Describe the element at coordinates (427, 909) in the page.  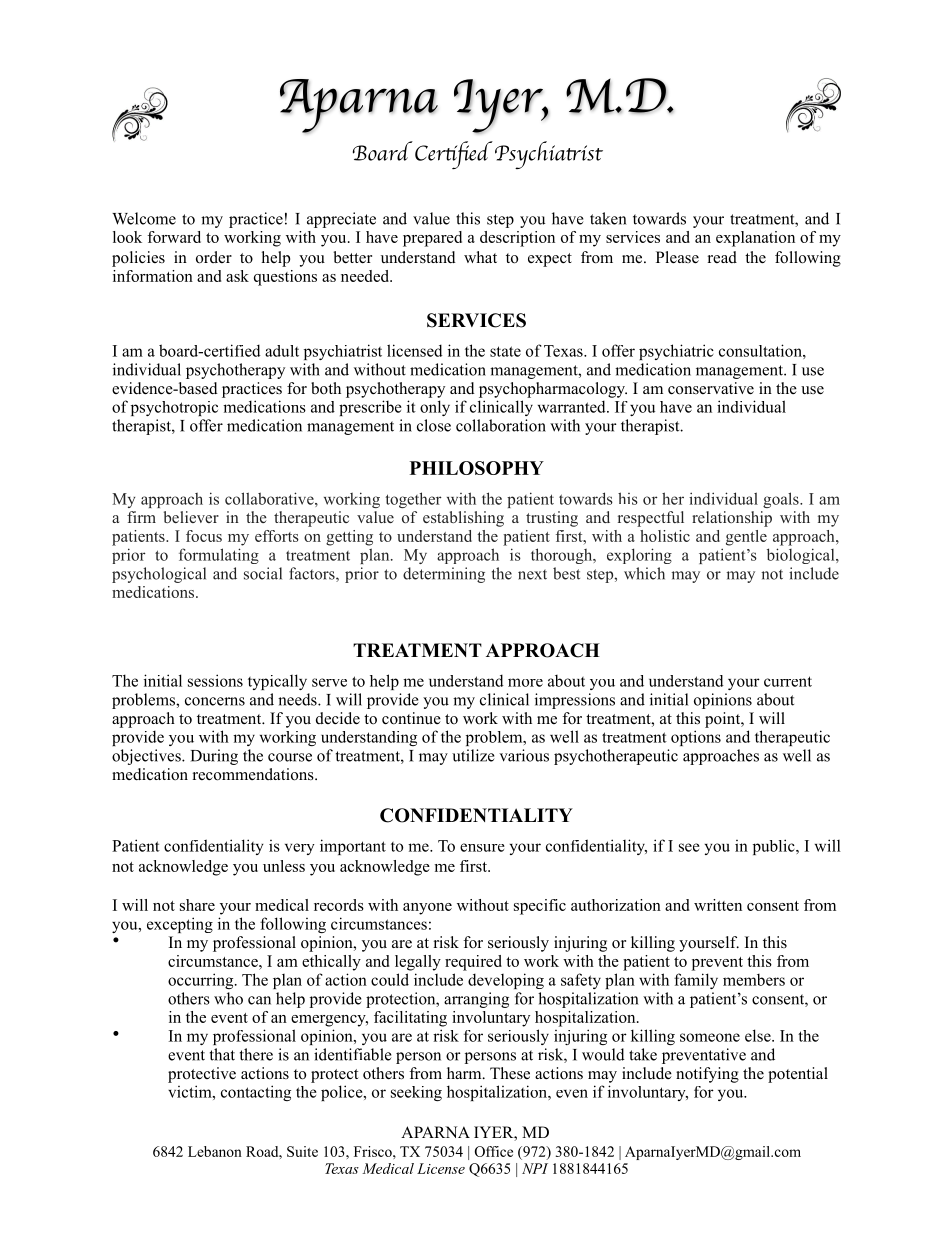
I see `anyone` at that location.
